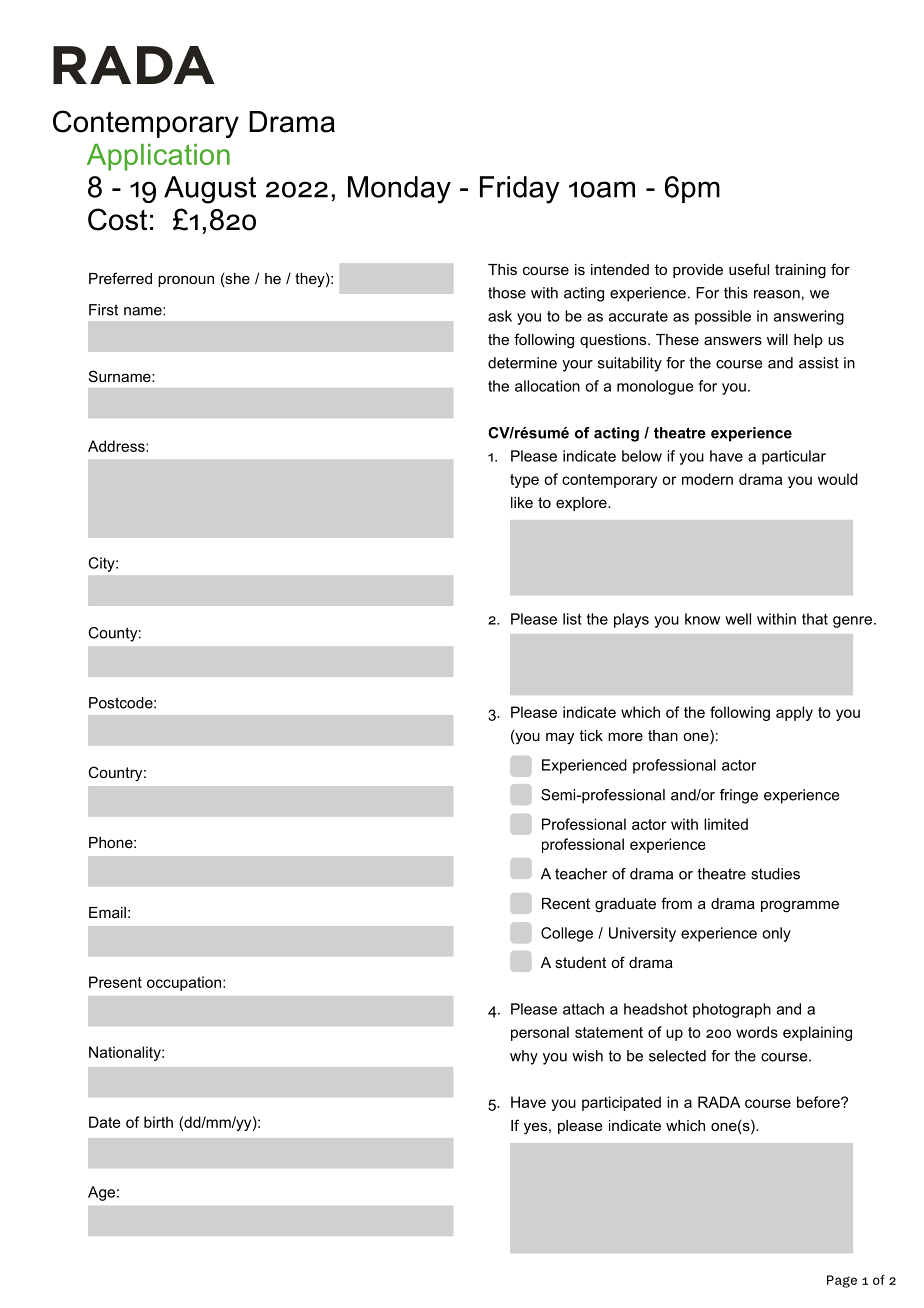  Describe the element at coordinates (749, 269) in the screenshot. I see `useful` at that location.
